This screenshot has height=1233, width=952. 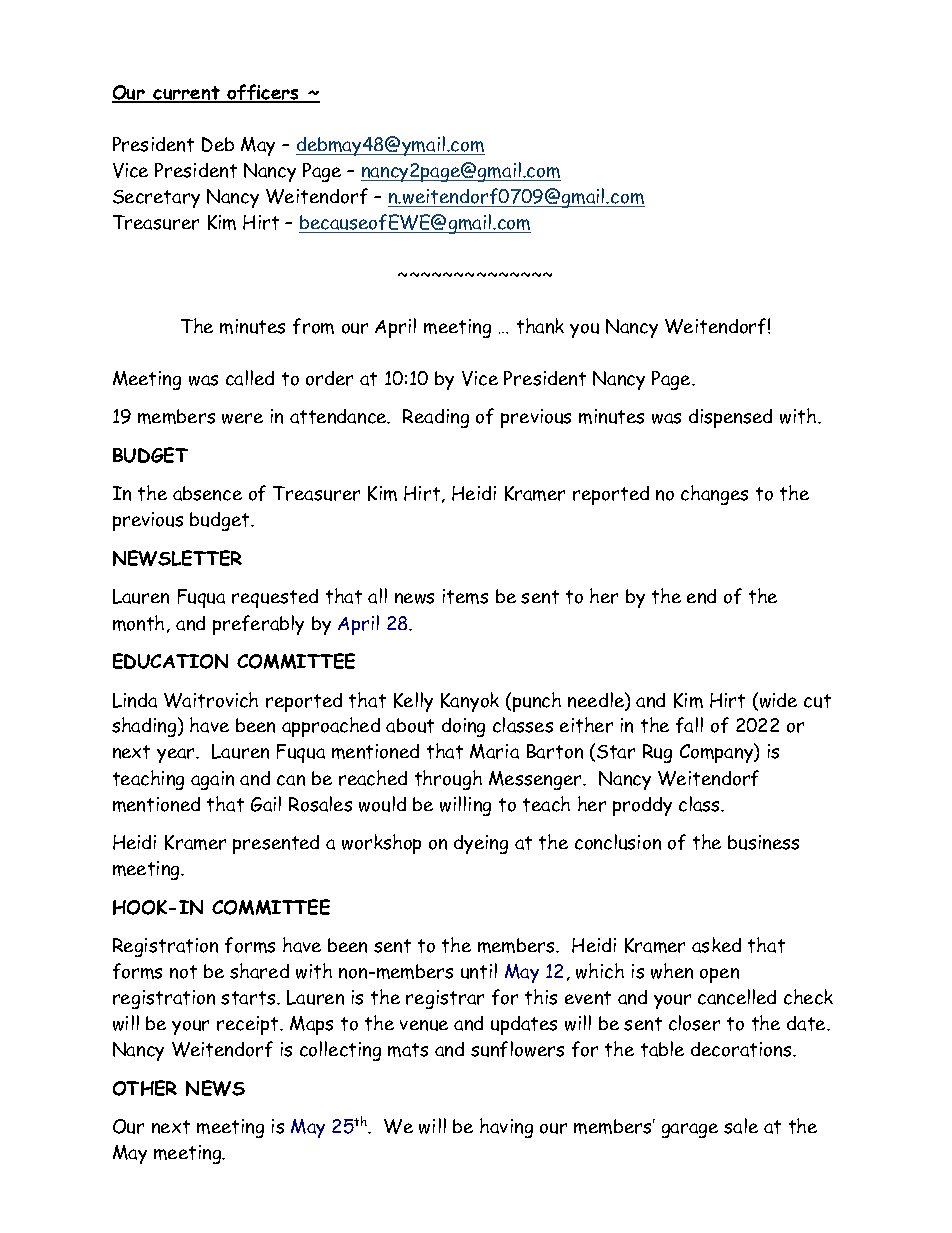 I want to click on items, so click(x=465, y=596).
